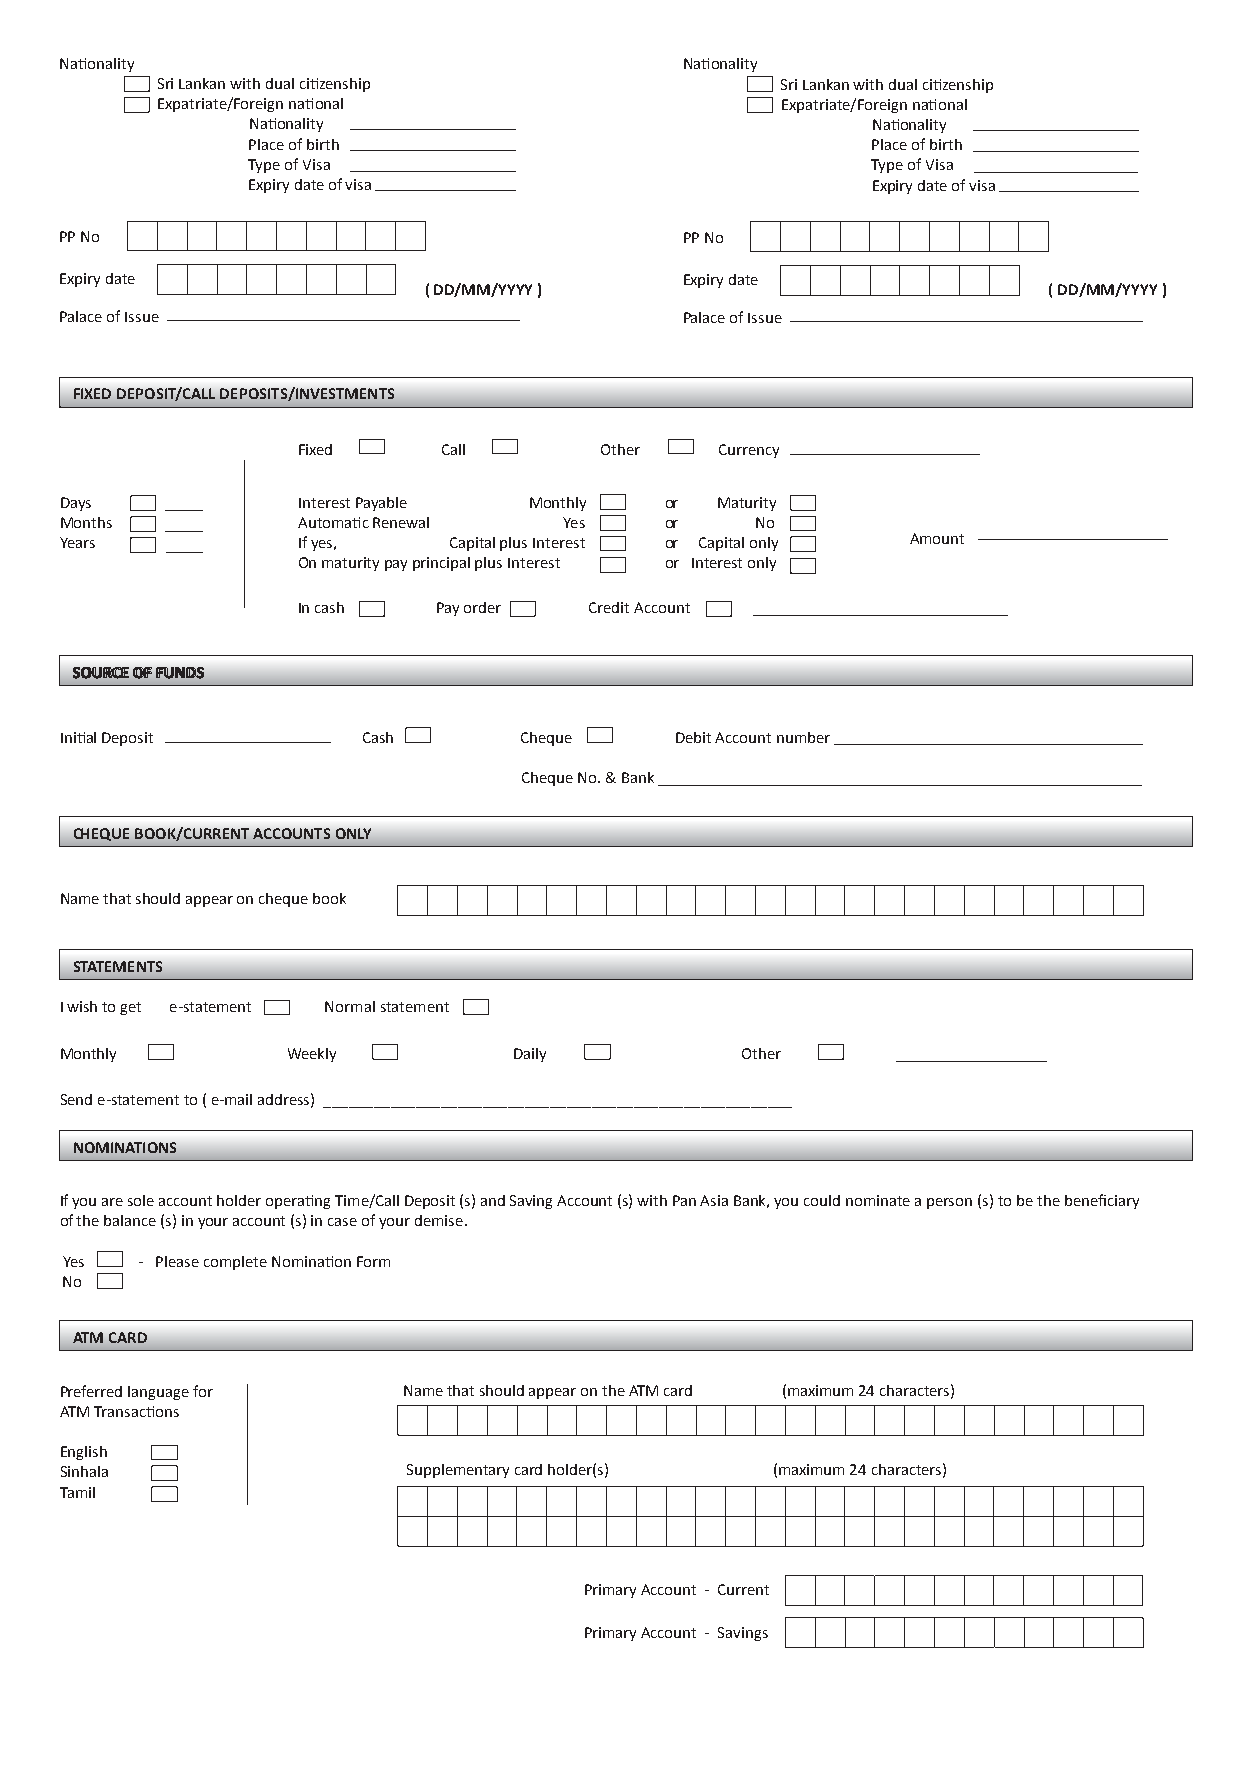 The width and height of the screenshot is (1252, 1771). Describe the element at coordinates (749, 451) in the screenshot. I see `Currency` at that location.
